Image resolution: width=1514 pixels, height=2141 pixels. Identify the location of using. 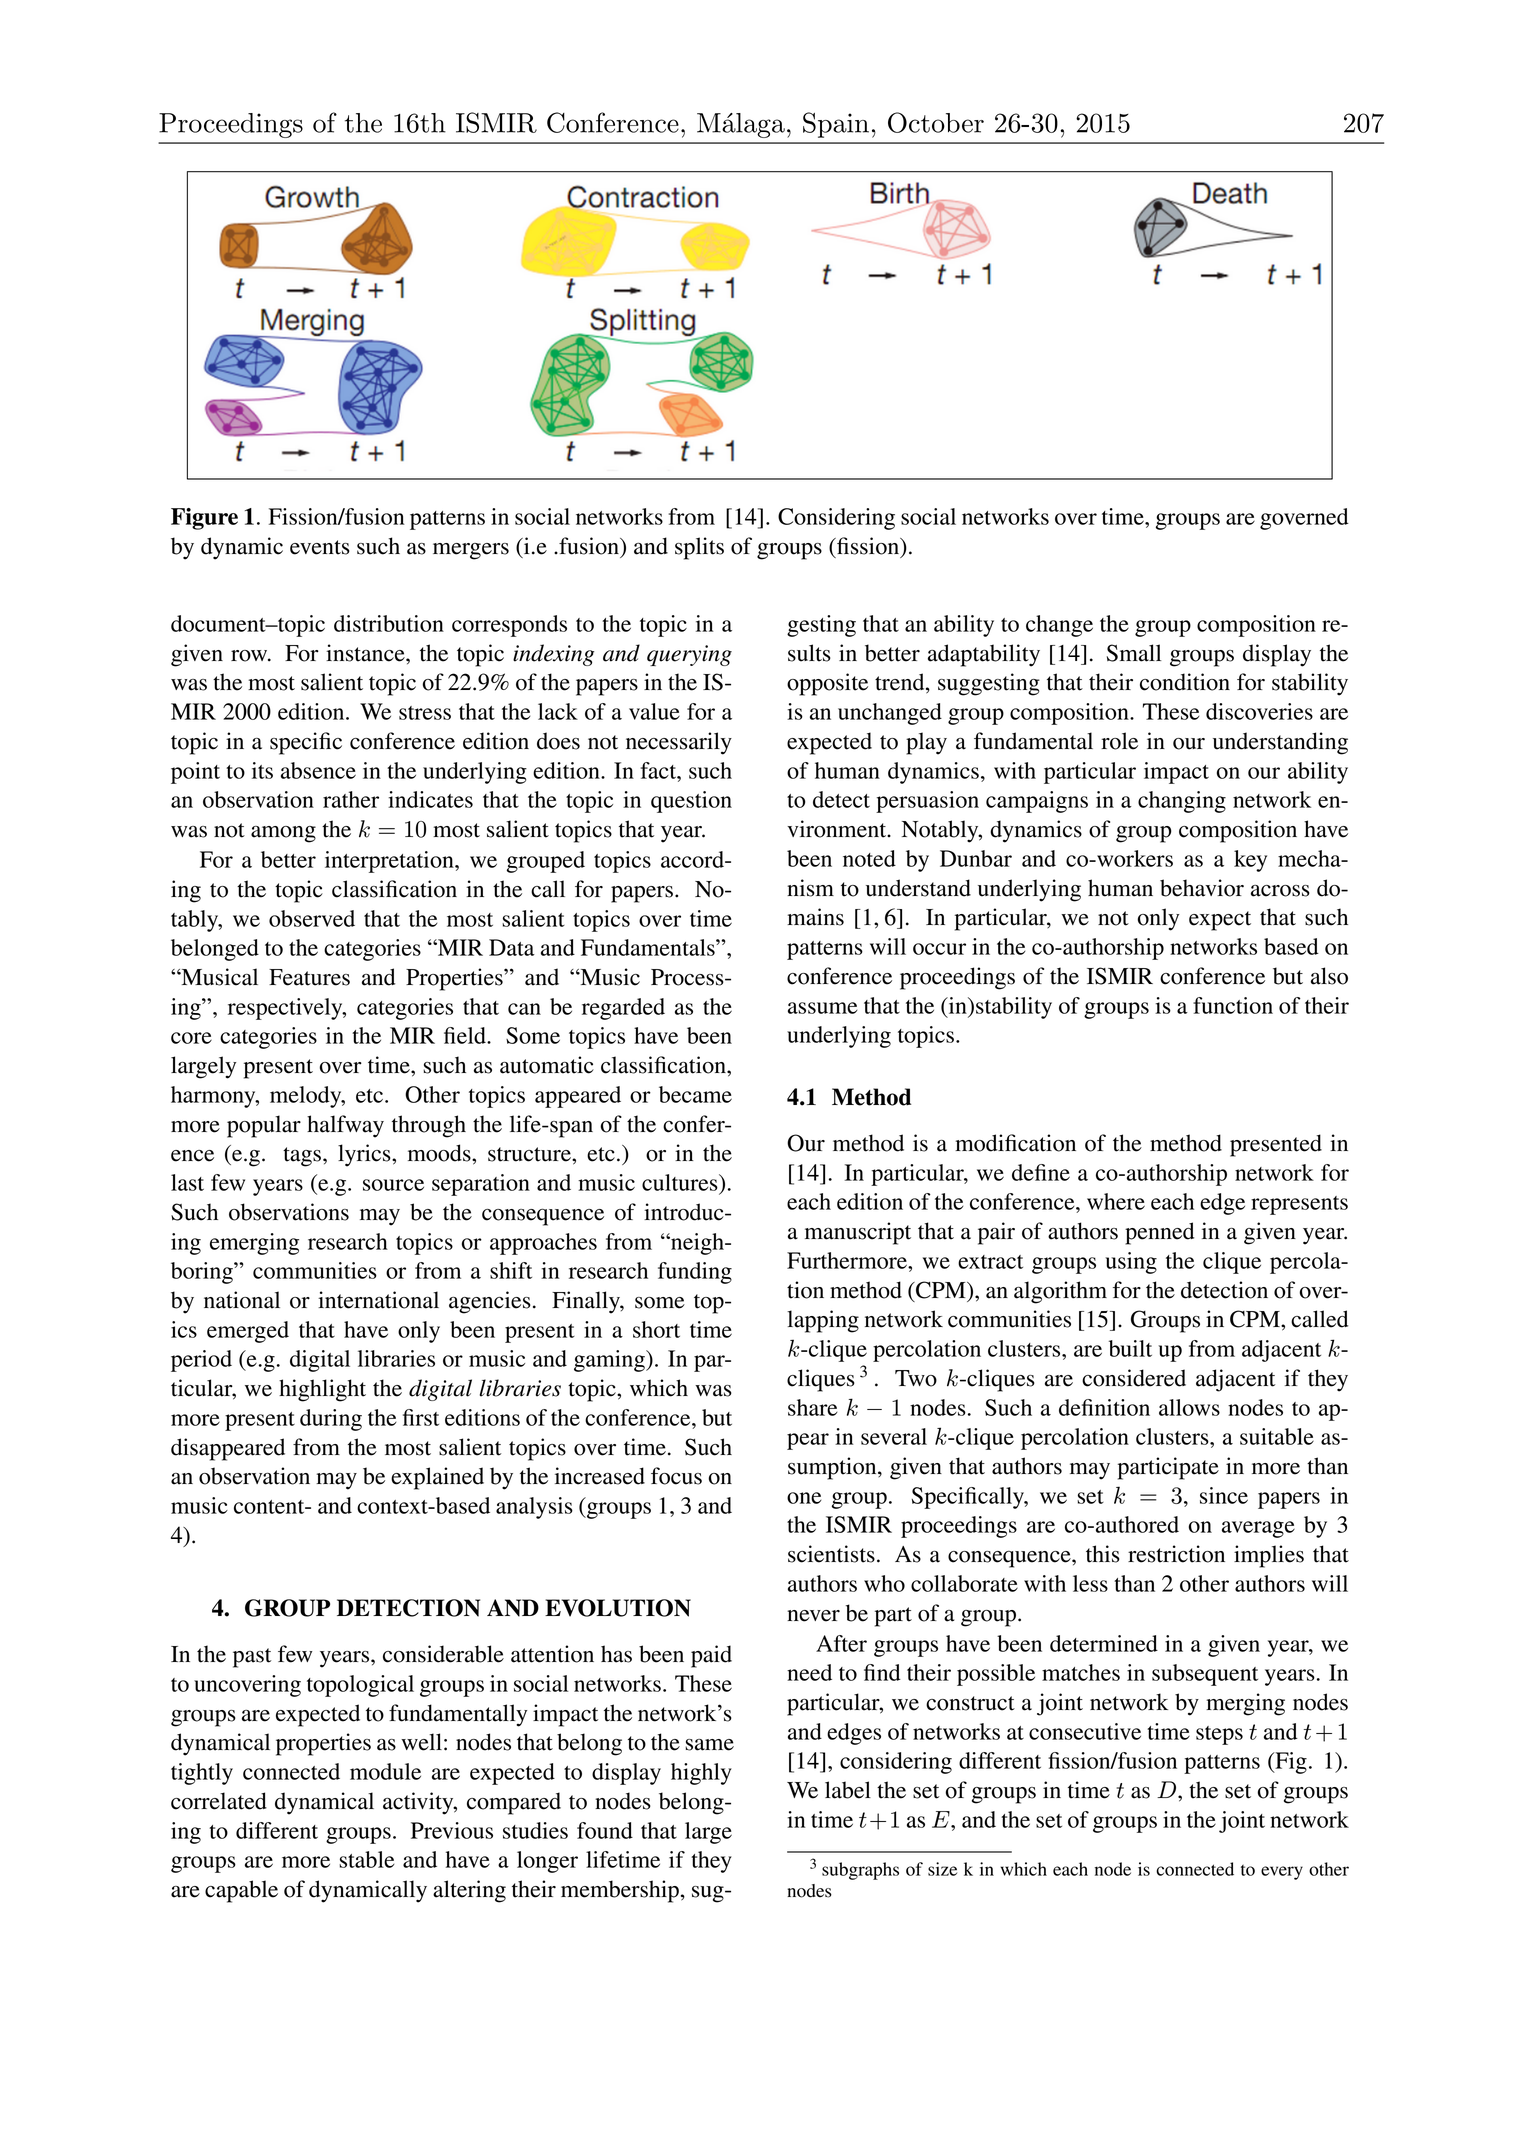
(1131, 1263).
